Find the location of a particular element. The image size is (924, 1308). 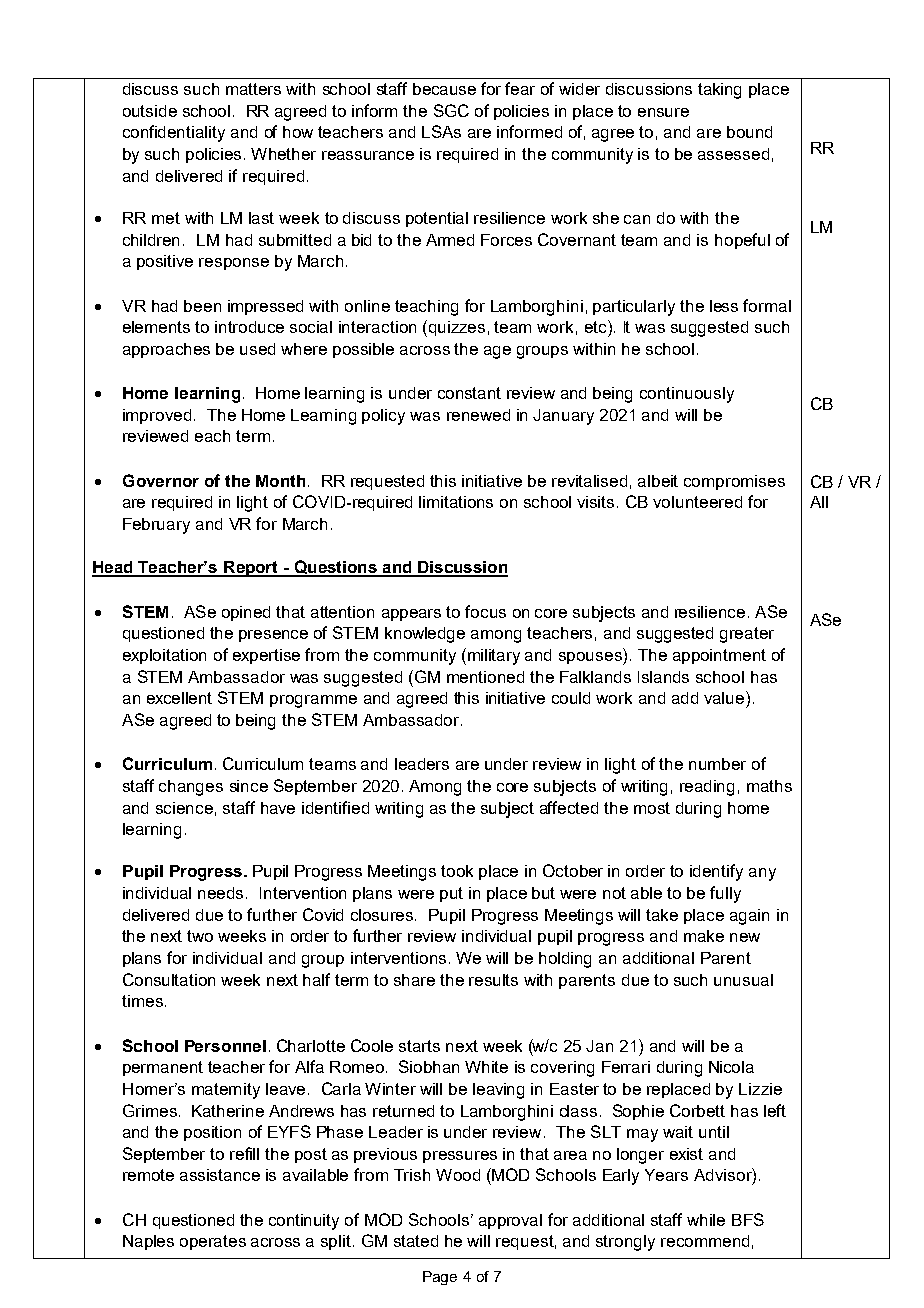

SGC is located at coordinates (451, 110).
